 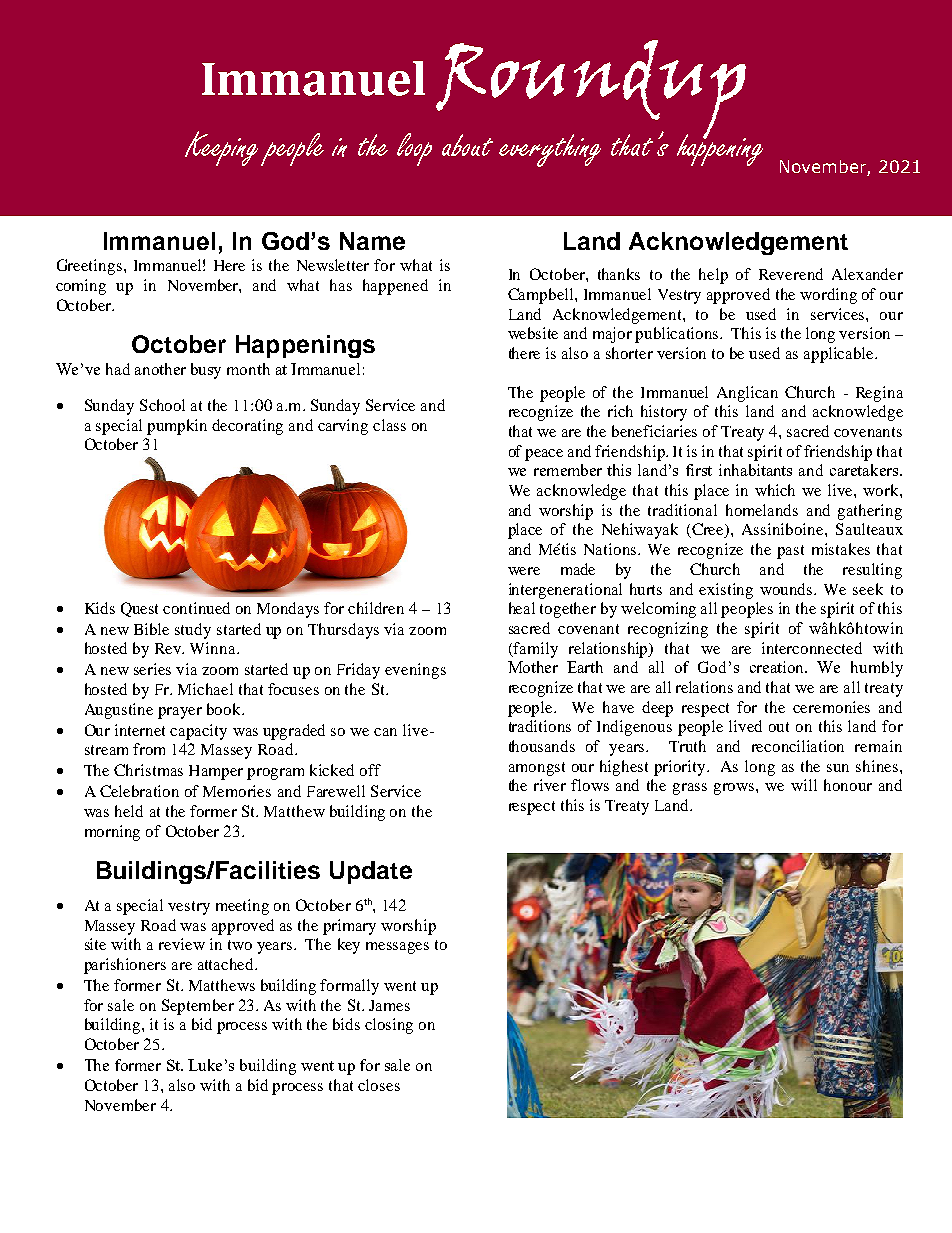 What do you see at coordinates (591, 90) in the screenshot?
I see `Roundup` at bounding box center [591, 90].
